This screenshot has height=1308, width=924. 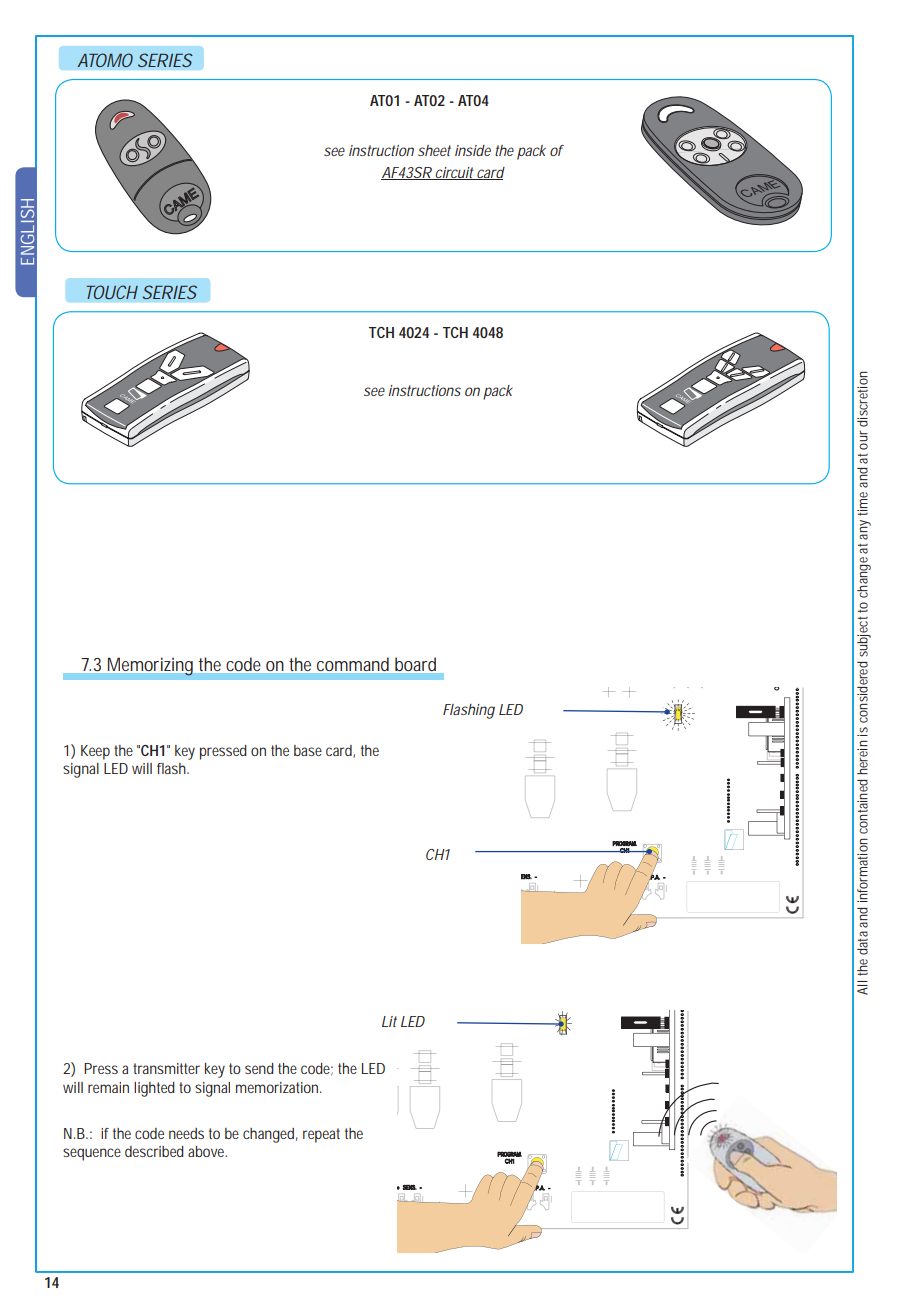 I want to click on transmitter, so click(x=166, y=1068).
